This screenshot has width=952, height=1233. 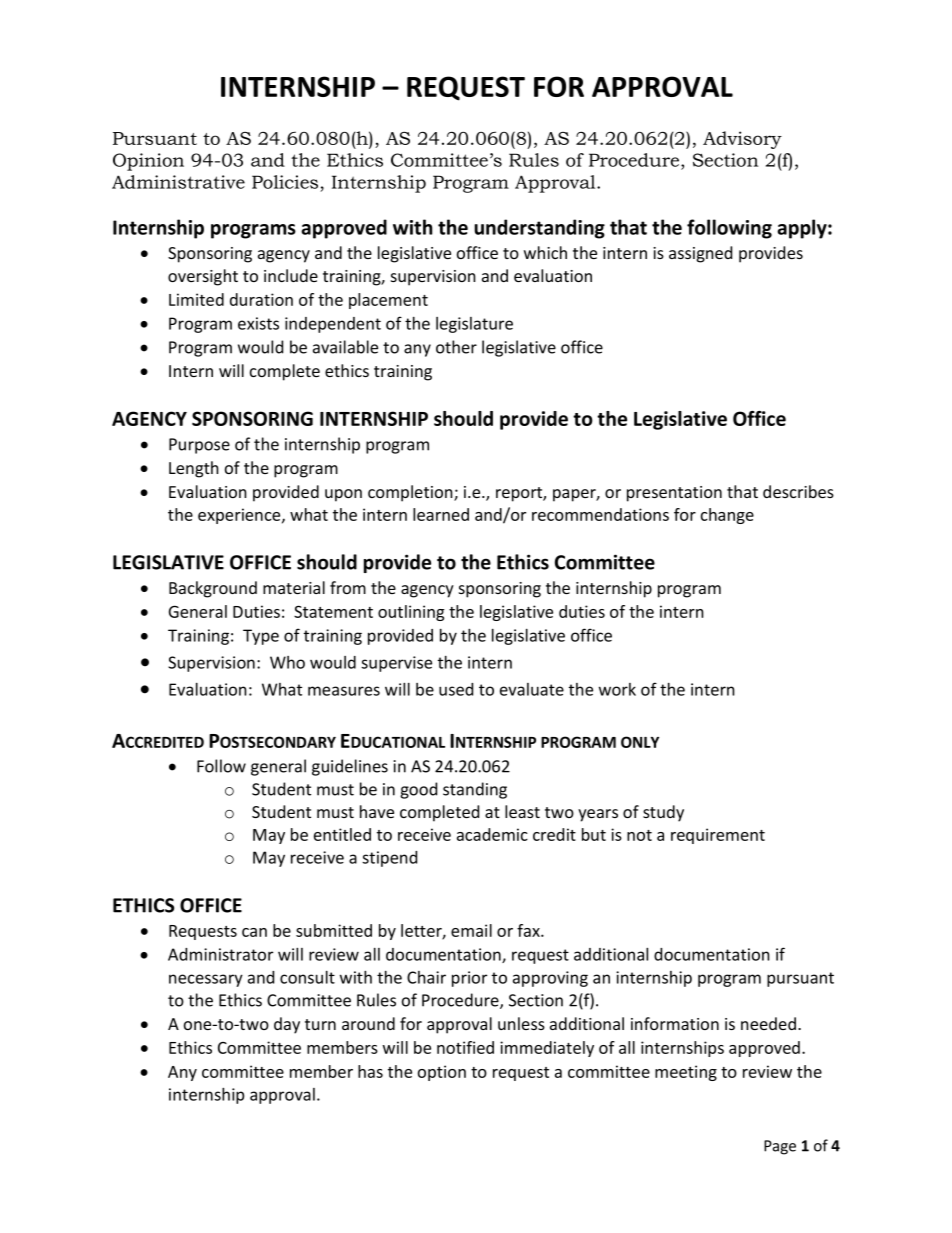 I want to click on Administrative, so click(x=178, y=182).
